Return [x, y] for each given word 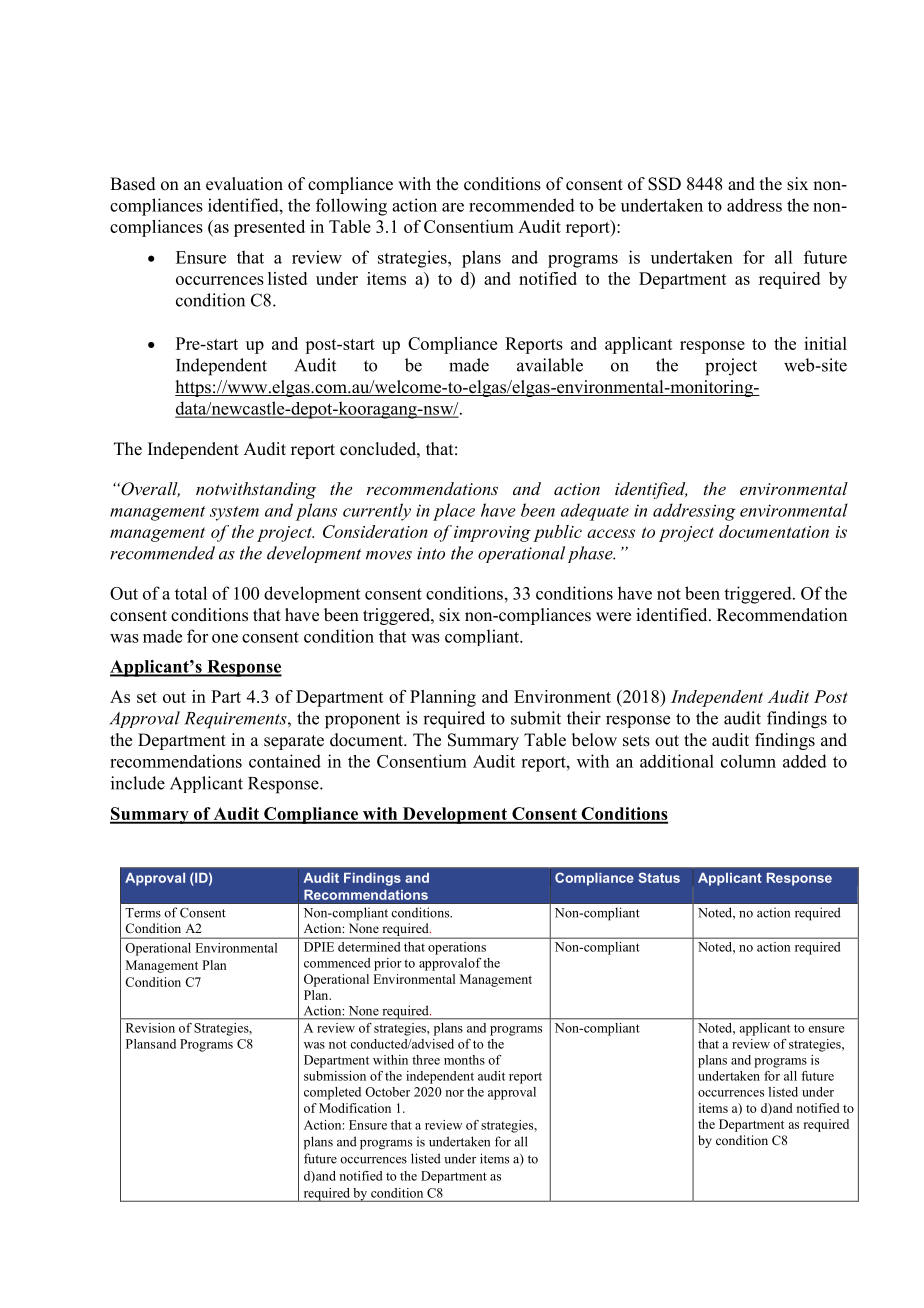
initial [825, 343]
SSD [664, 184]
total [191, 593]
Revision [150, 1028]
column [748, 761]
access [611, 533]
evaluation [244, 184]
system [234, 513]
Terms [143, 913]
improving [492, 534]
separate [294, 742]
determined [369, 947]
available [550, 365]
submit [536, 718]
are [453, 207]
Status [659, 877]
